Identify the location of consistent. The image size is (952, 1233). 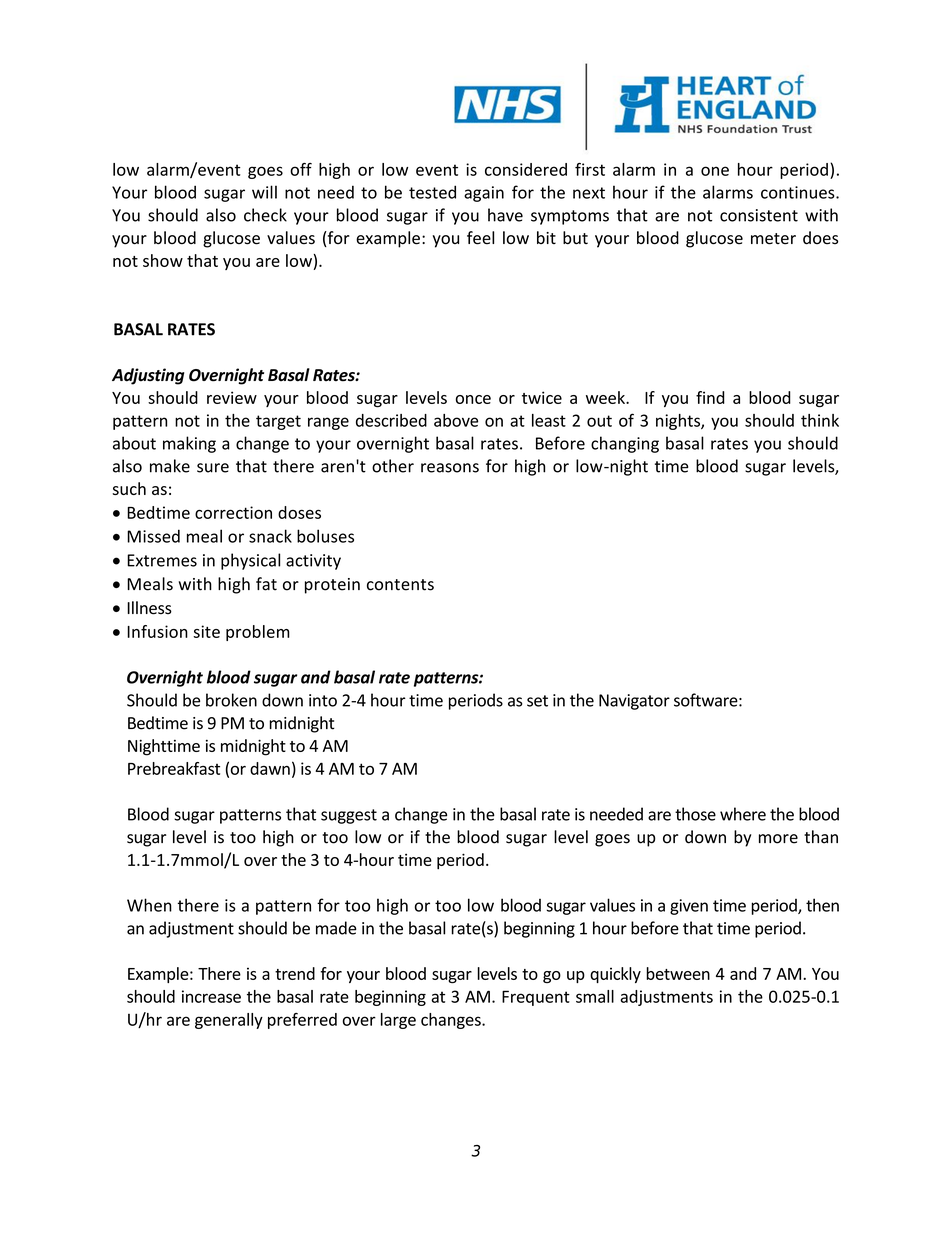
(759, 215).
